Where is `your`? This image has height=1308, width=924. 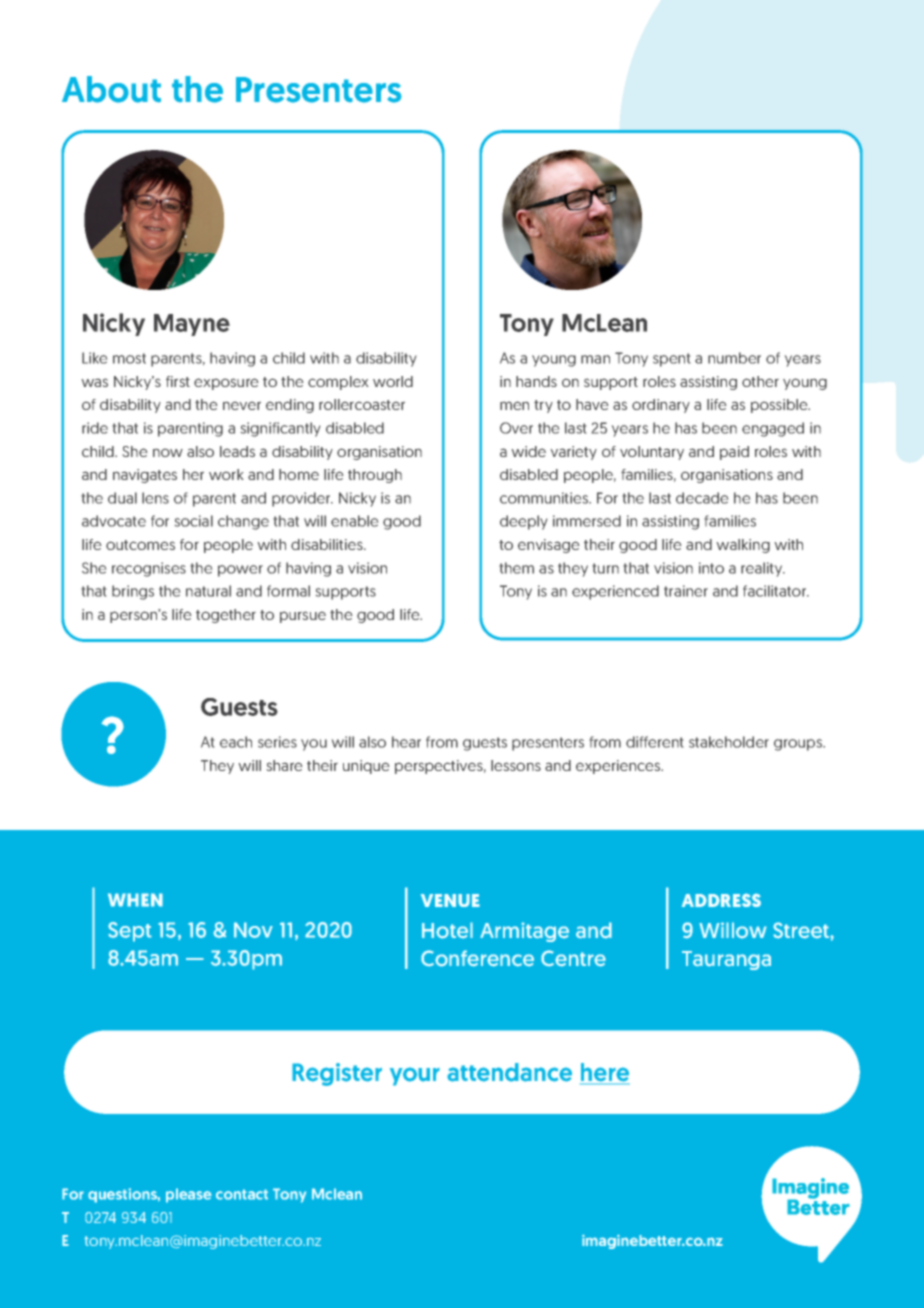
your is located at coordinates (415, 1076).
